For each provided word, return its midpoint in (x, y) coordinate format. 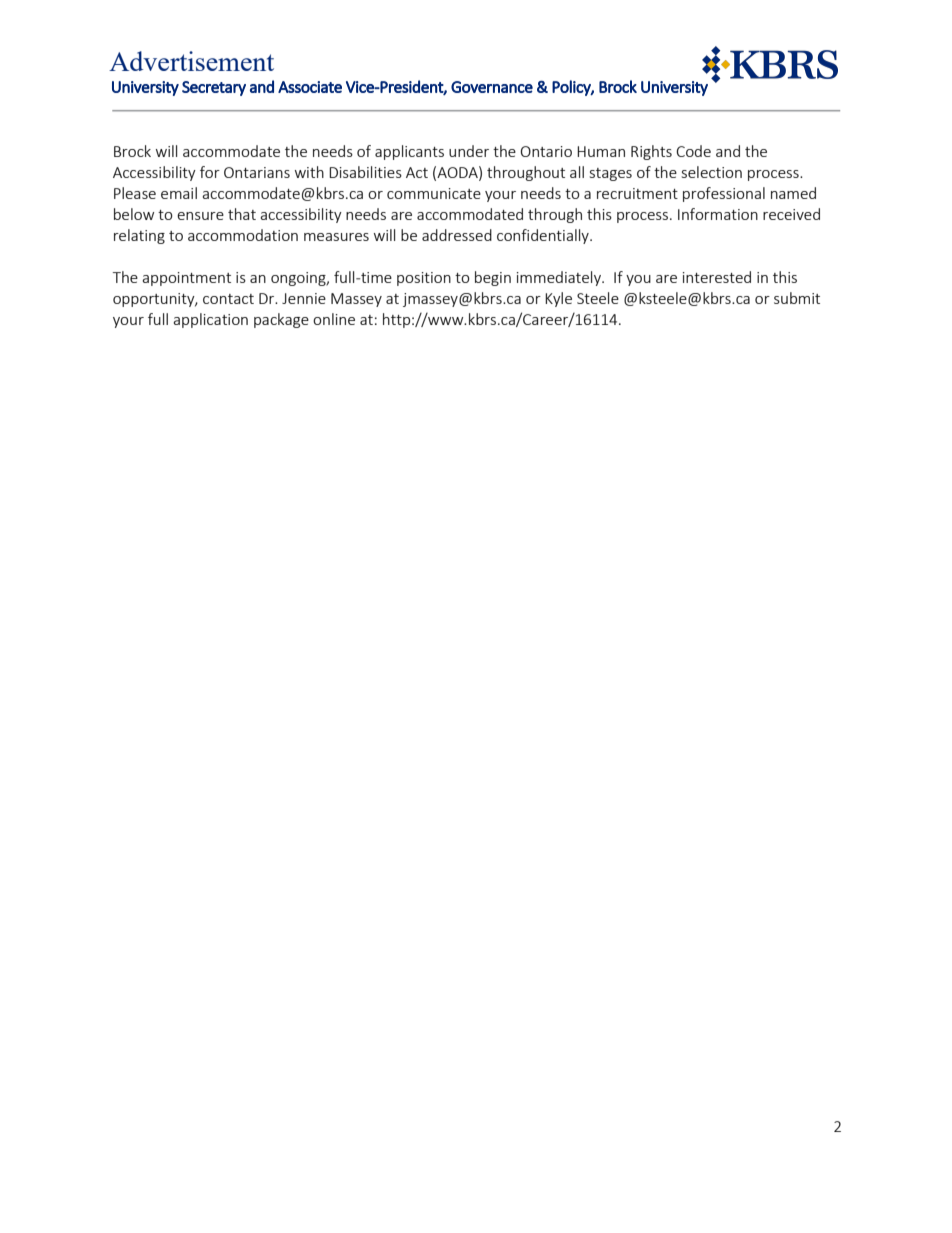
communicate (434, 193)
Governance (492, 87)
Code (693, 151)
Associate (310, 87)
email (179, 193)
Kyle (558, 299)
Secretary (214, 88)
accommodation (243, 235)
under (469, 151)
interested (717, 277)
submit (797, 298)
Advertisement (191, 61)
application (210, 320)
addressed (457, 235)
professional (724, 194)
